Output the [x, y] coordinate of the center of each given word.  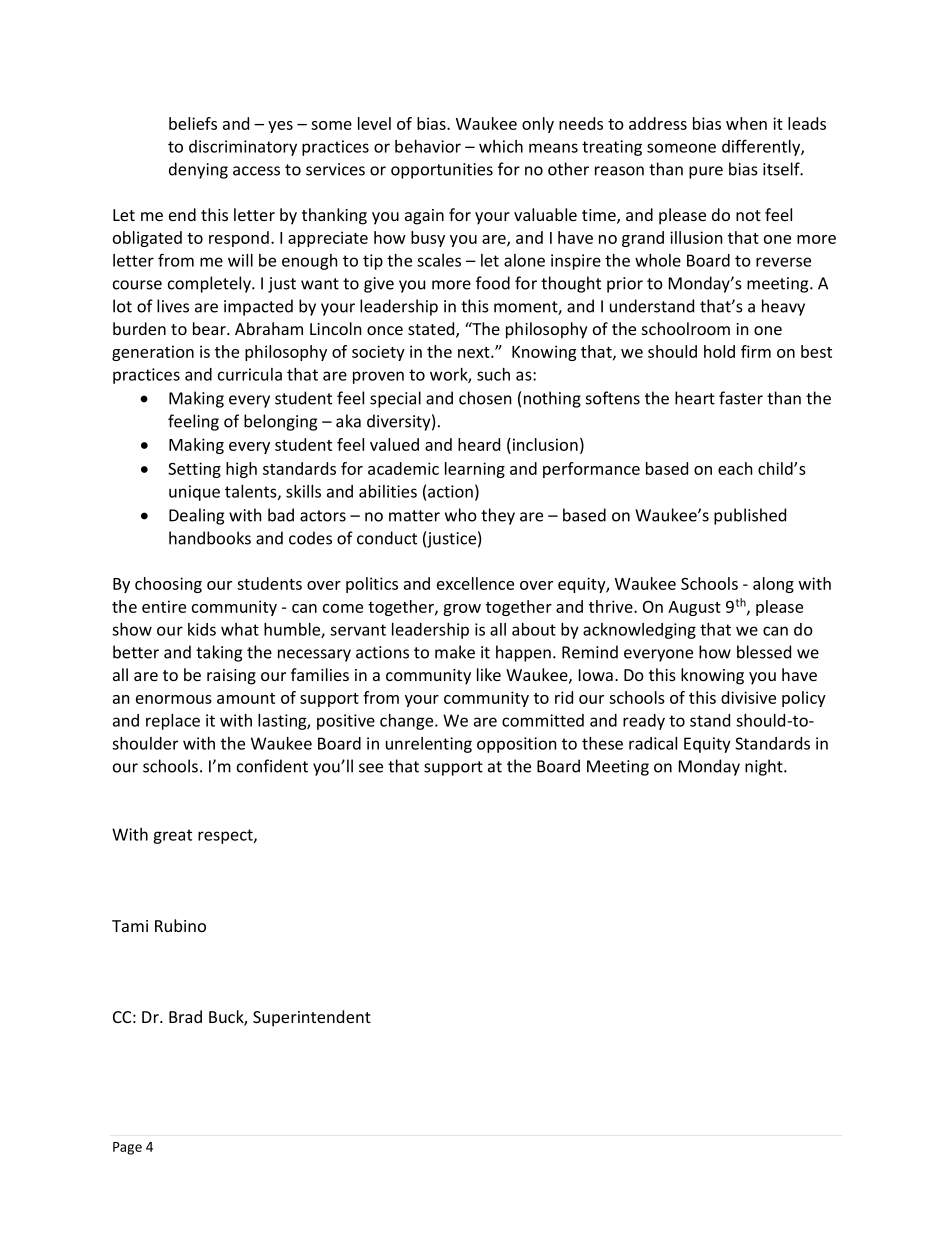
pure [706, 172]
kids [202, 629]
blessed [764, 652]
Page [127, 1148]
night [765, 767]
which [501, 146]
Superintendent [312, 1018]
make [455, 652]
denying [198, 170]
